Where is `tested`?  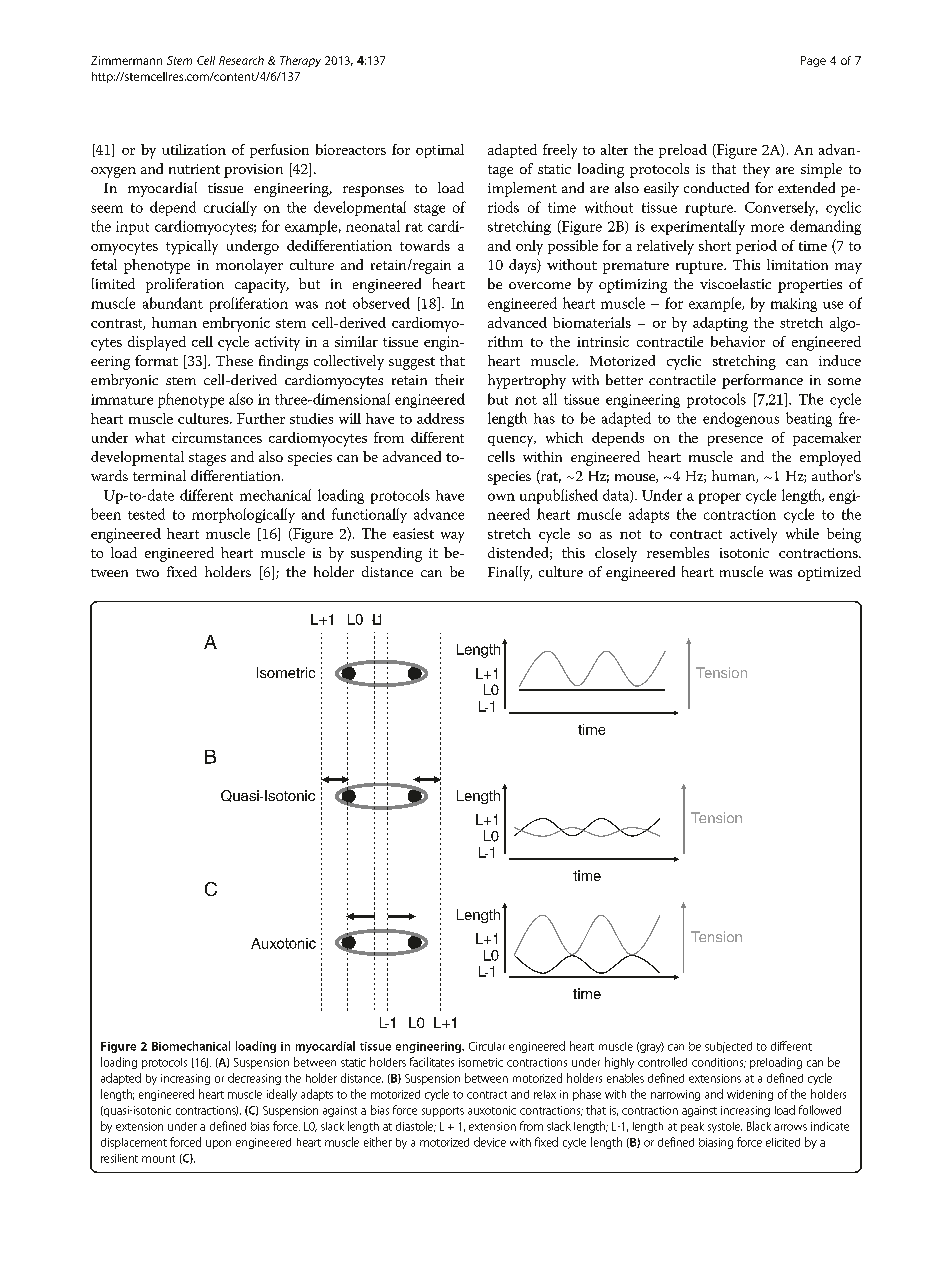
tested is located at coordinates (146, 514).
